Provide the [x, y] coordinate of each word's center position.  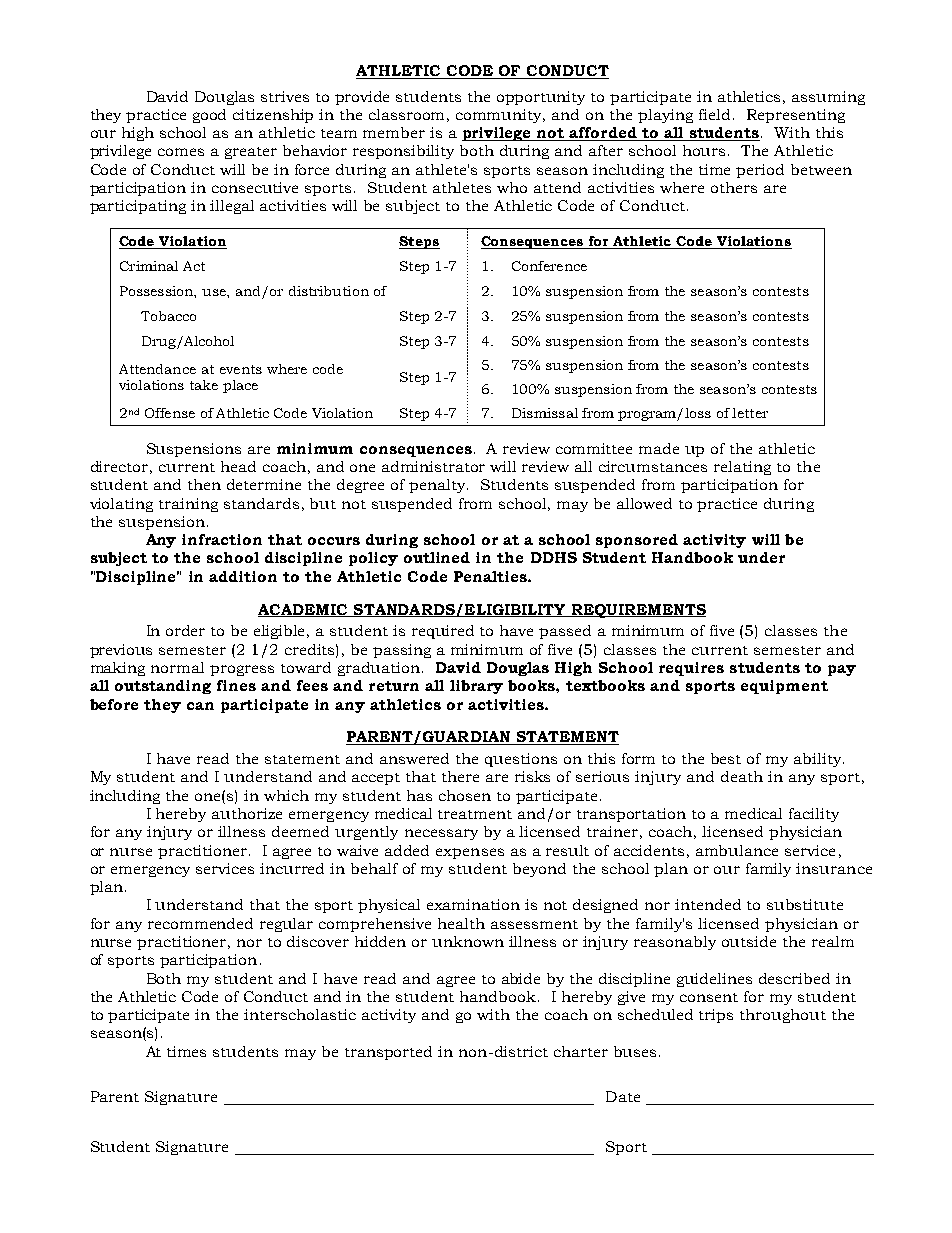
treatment [475, 814]
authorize [247, 813]
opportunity [541, 98]
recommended [200, 923]
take [204, 385]
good [209, 116]
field [714, 114]
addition [243, 576]
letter [750, 413]
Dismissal [545, 413]
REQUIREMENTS [637, 611]
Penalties [491, 576]
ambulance [737, 850]
